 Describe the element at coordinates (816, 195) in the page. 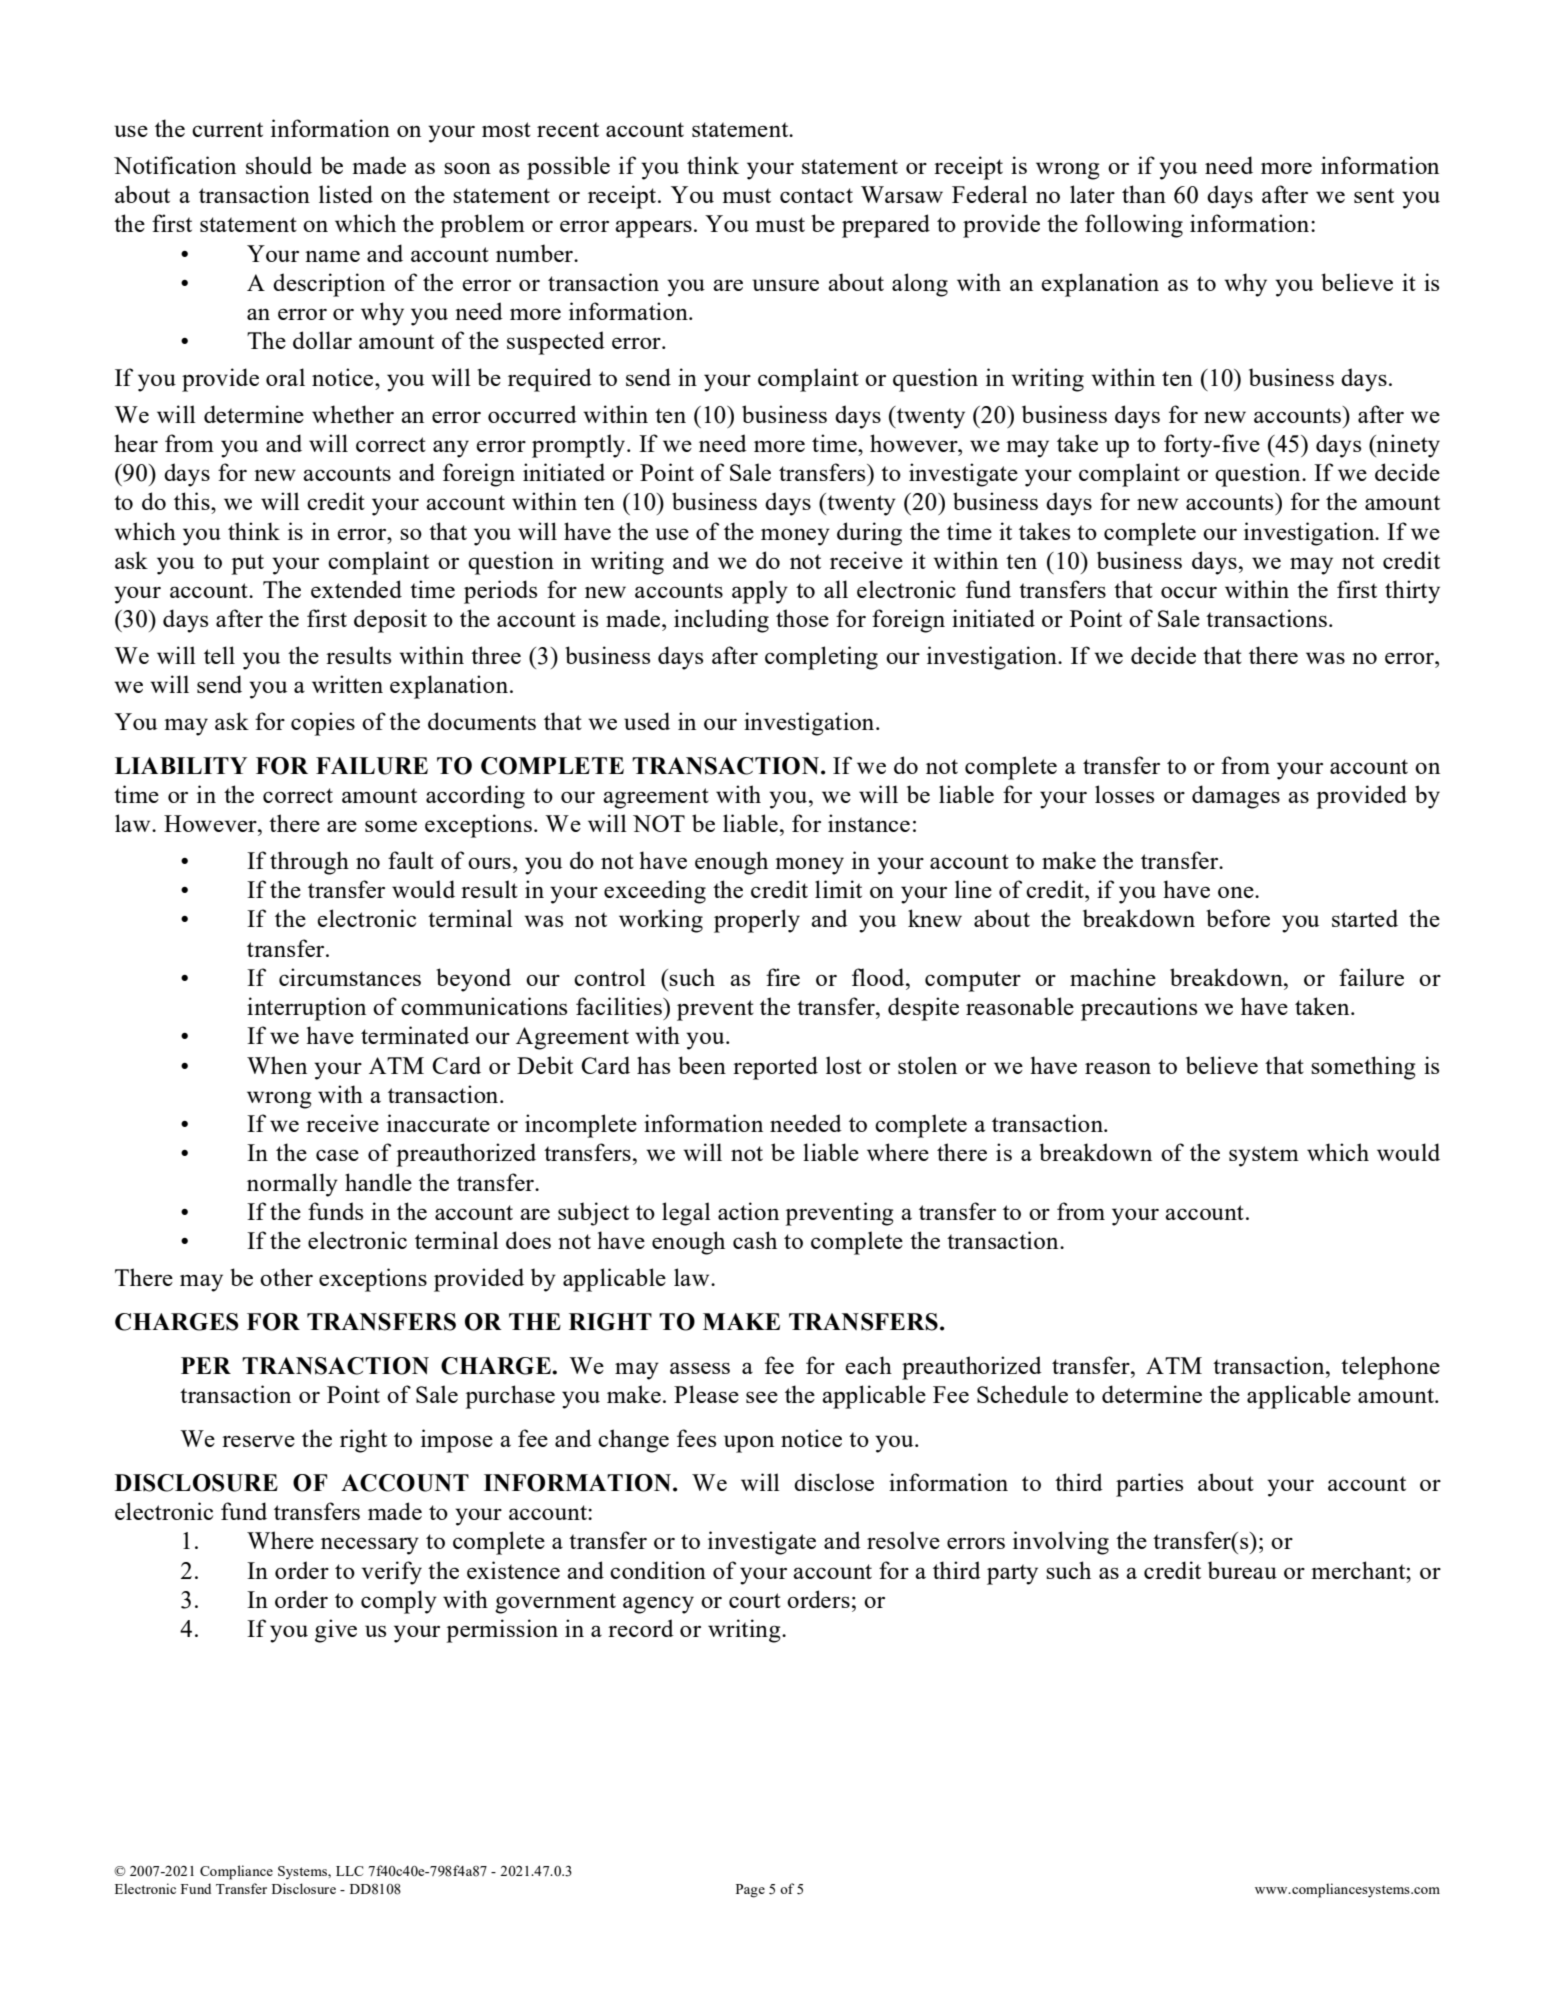

I see `contact` at that location.
